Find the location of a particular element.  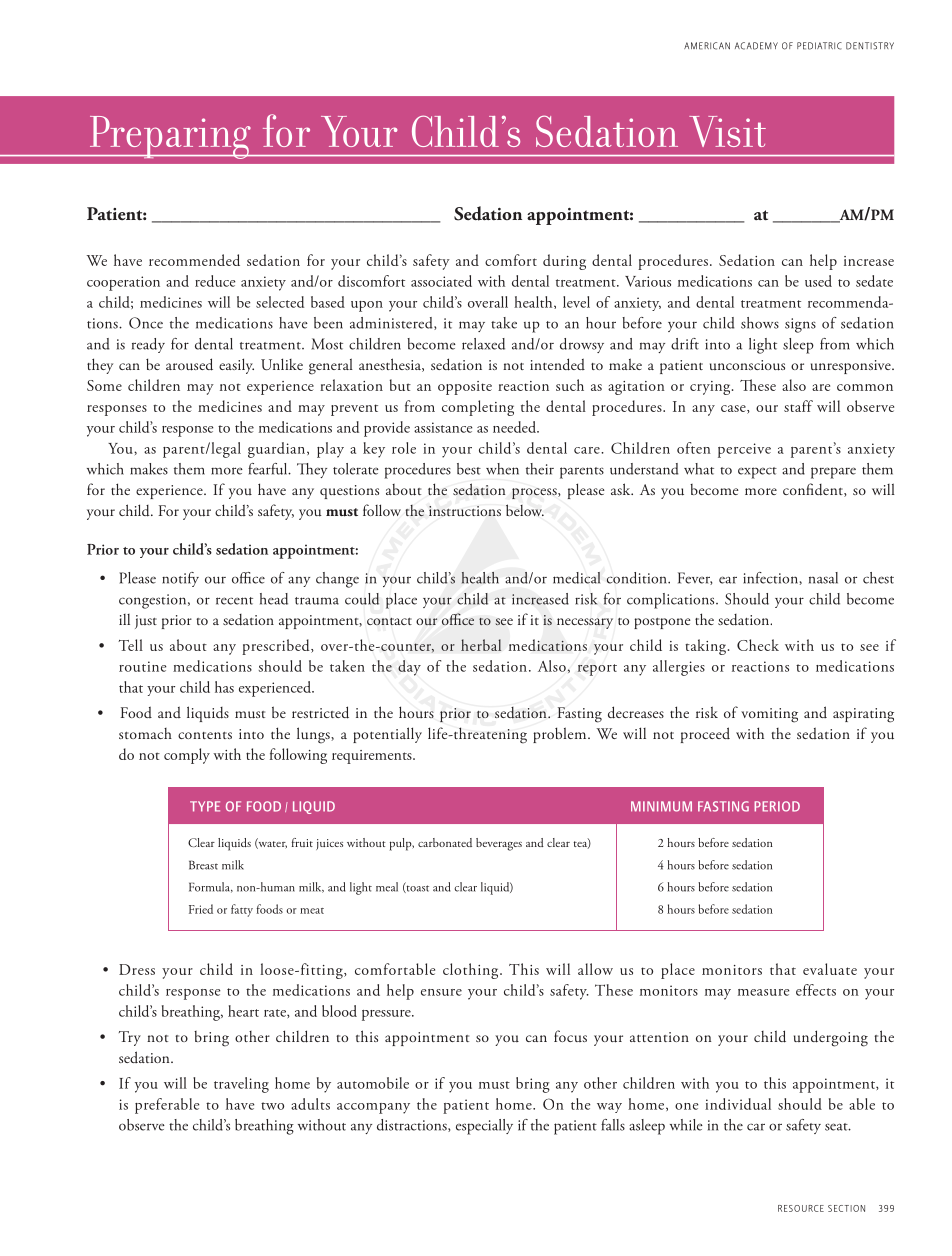

ACADEMY is located at coordinates (756, 46).
